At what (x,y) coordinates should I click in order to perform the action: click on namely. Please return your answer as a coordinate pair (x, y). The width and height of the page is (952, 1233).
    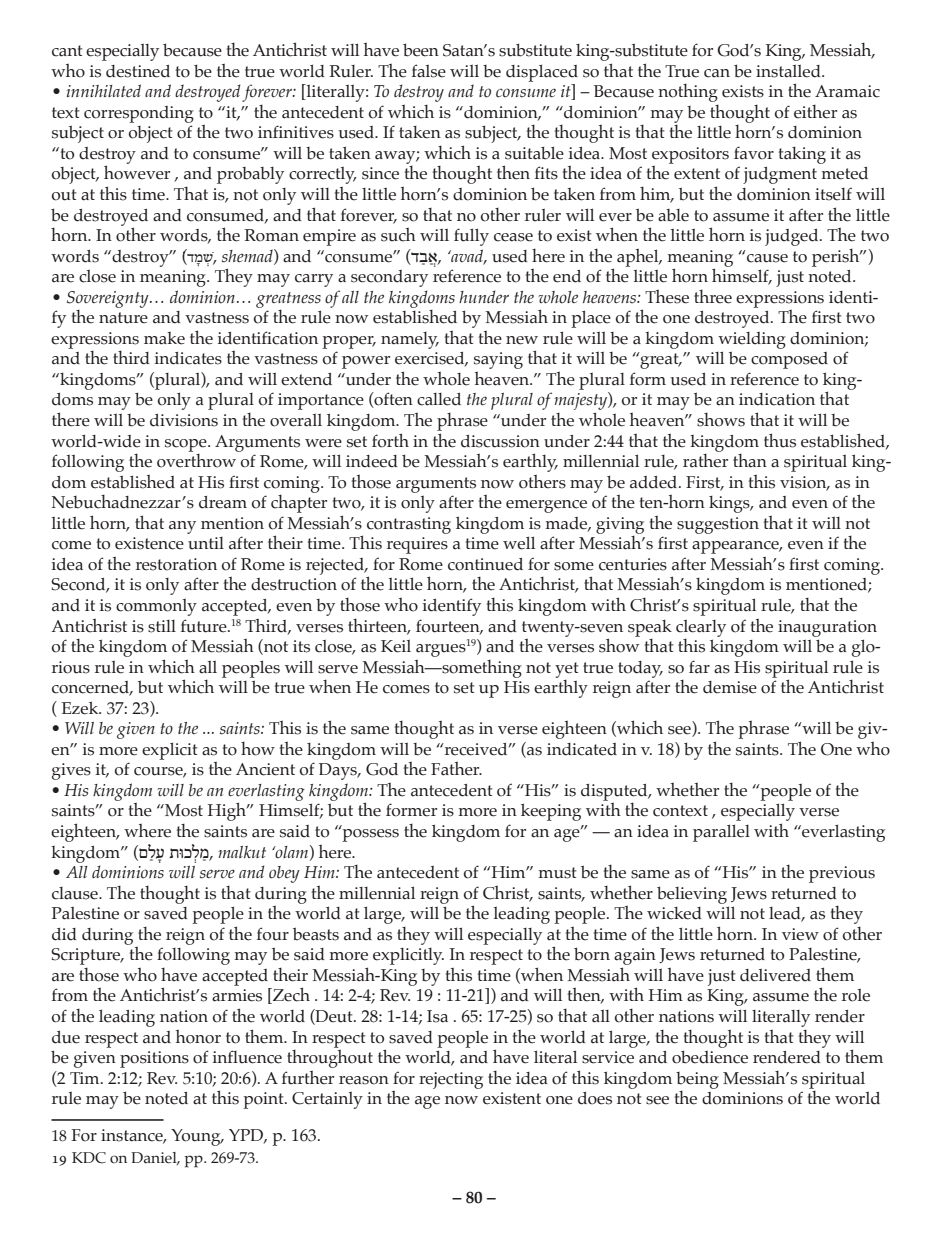
    Looking at the image, I should click on (410, 340).
